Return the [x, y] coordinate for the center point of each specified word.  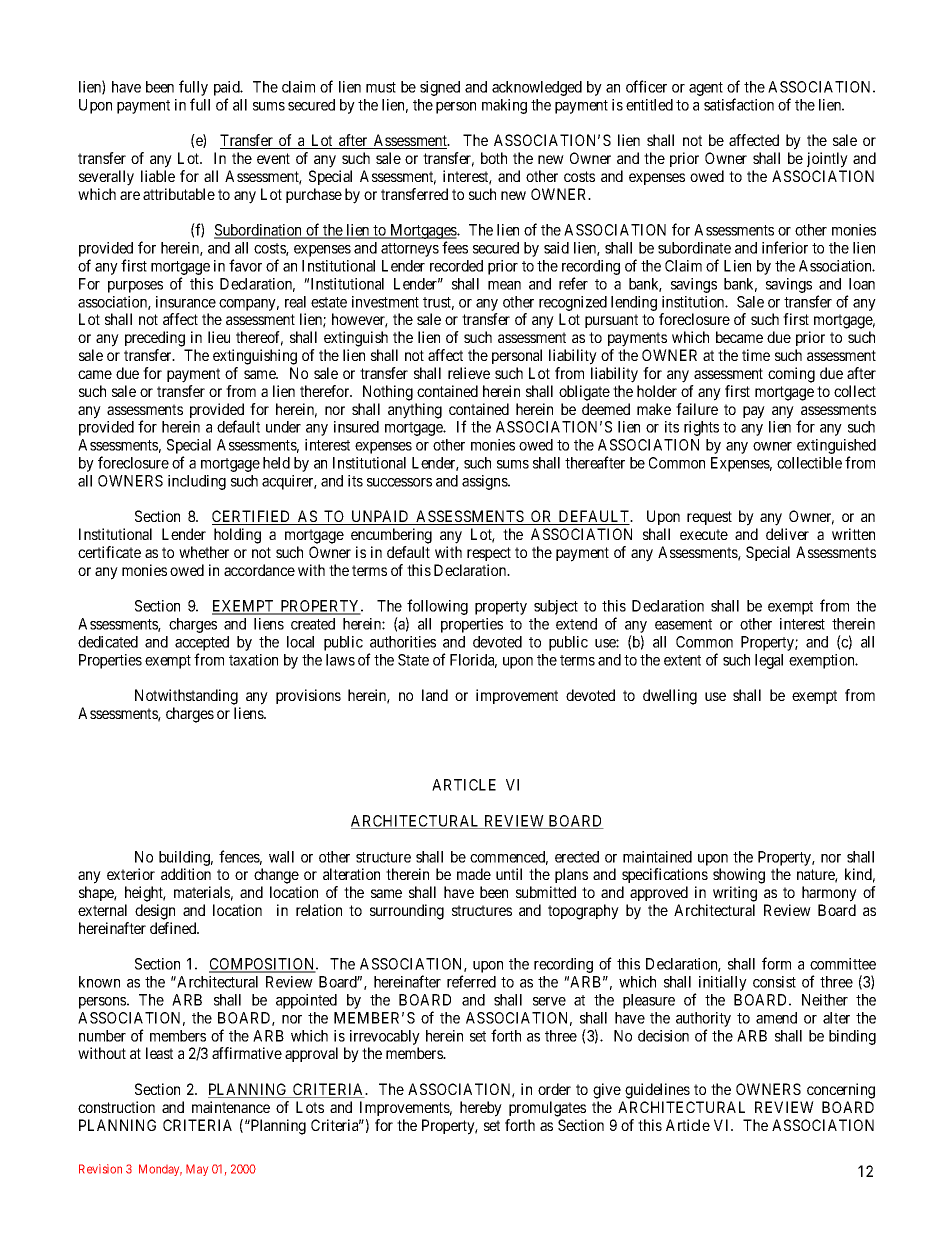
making [504, 106]
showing [739, 876]
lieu [219, 337]
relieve [469, 373]
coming [791, 375]
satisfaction [739, 104]
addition [186, 874]
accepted [202, 645]
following [437, 608]
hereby [481, 1109]
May [197, 1170]
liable [158, 176]
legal [769, 661]
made [474, 874]
